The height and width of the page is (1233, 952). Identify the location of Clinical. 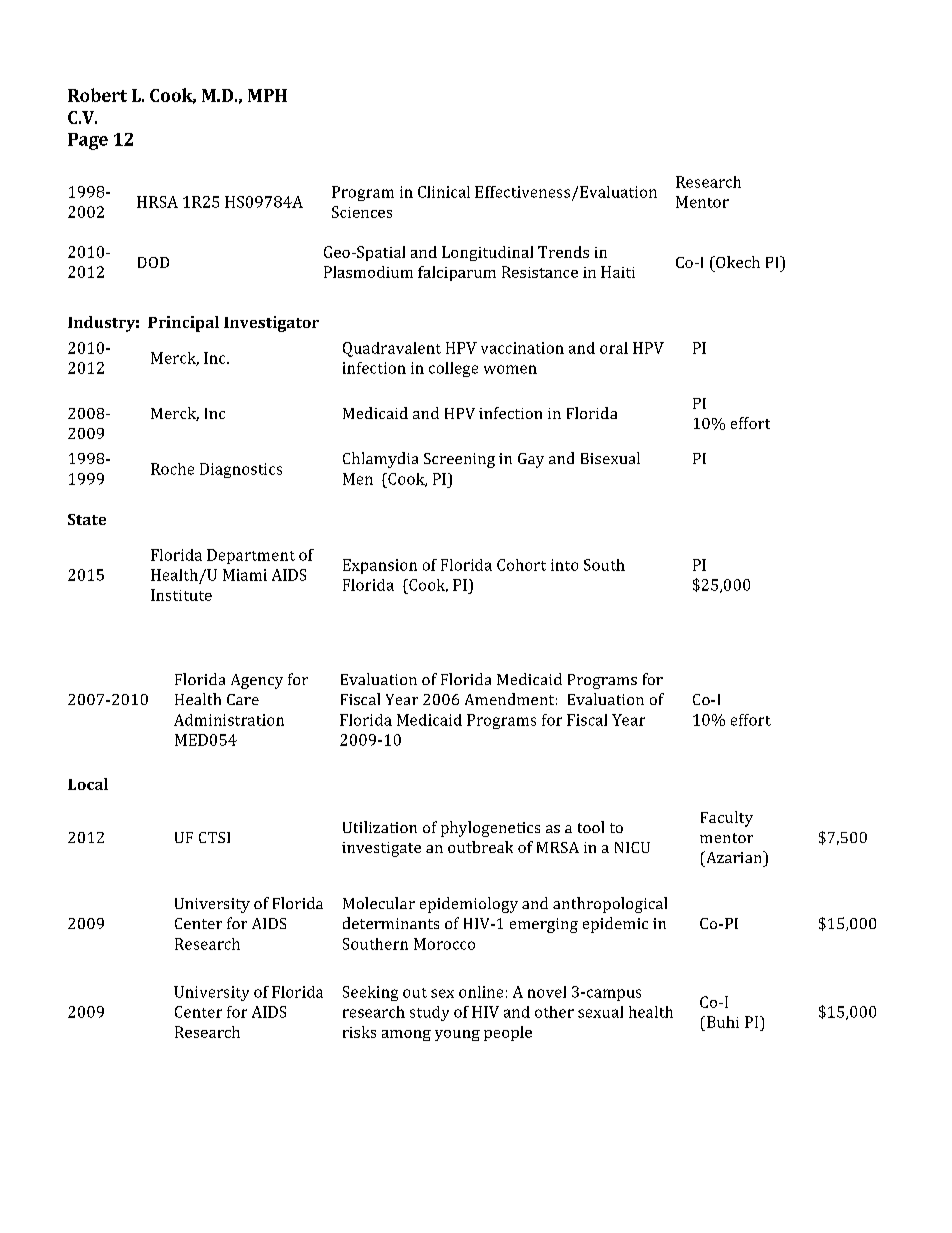
(444, 192).
